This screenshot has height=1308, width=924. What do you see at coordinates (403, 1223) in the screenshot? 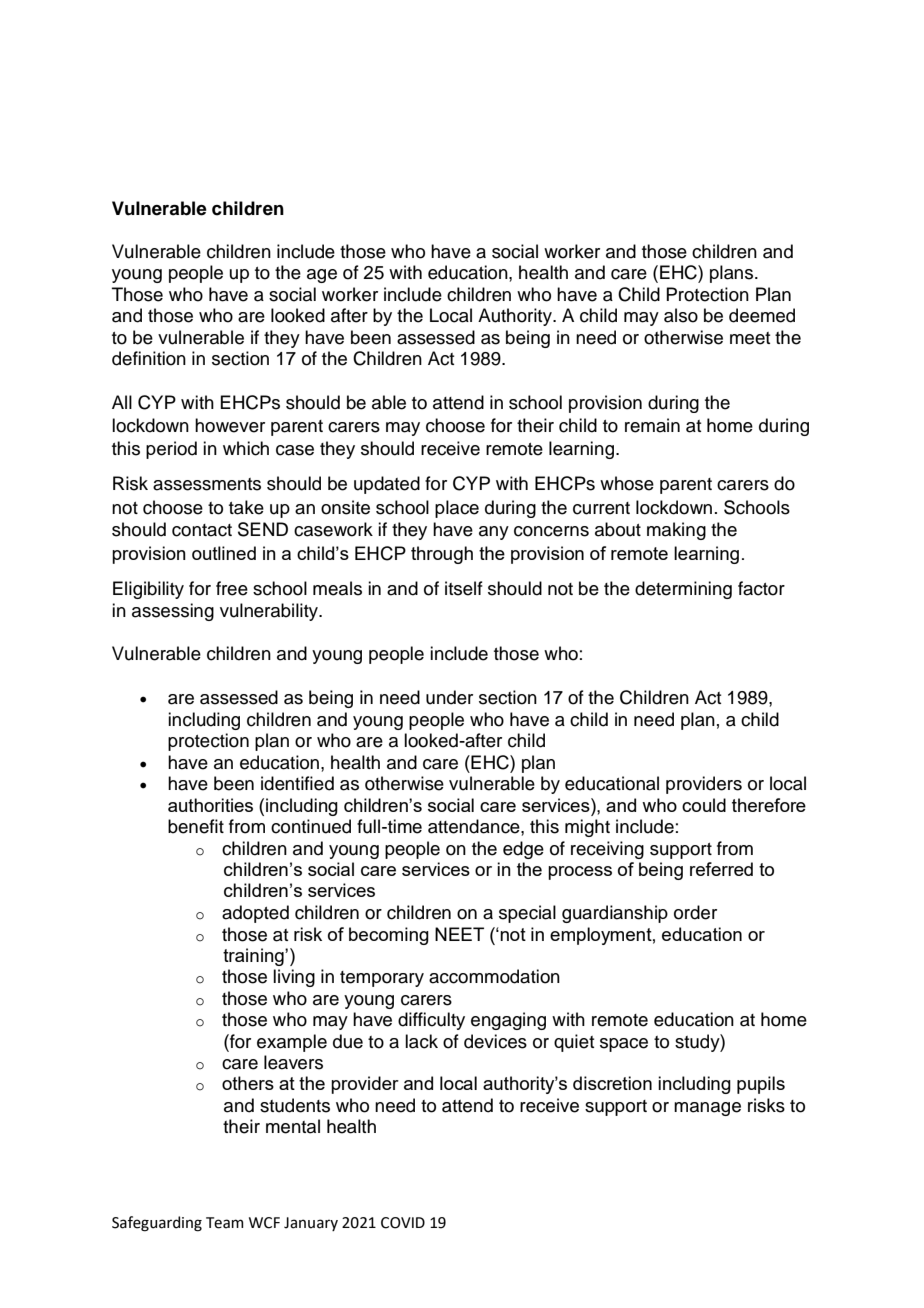
I see `COVID` at bounding box center [403, 1223].
